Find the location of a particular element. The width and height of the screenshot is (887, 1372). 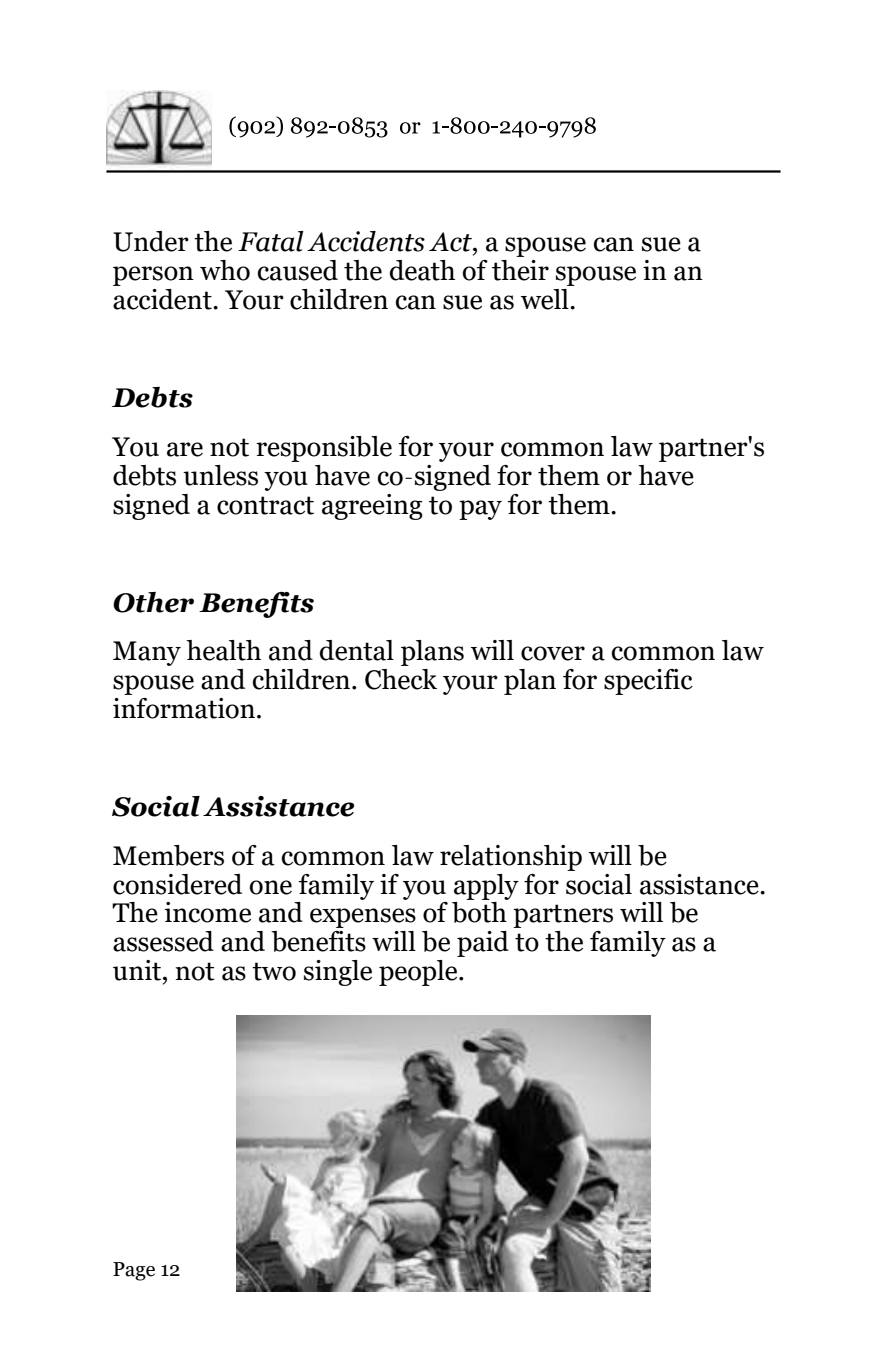

cover is located at coordinates (553, 653).
